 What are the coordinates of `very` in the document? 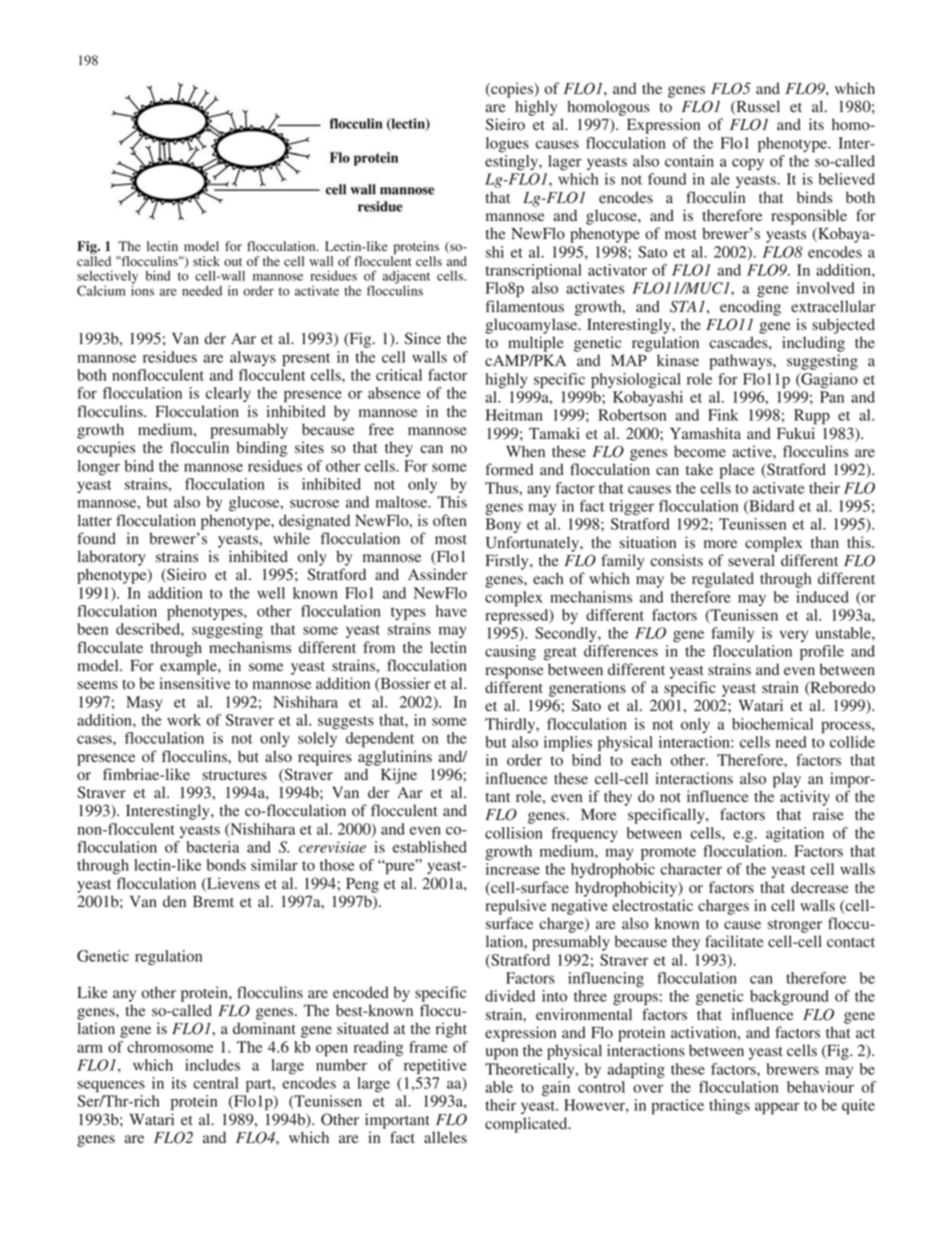 It's located at (793, 636).
